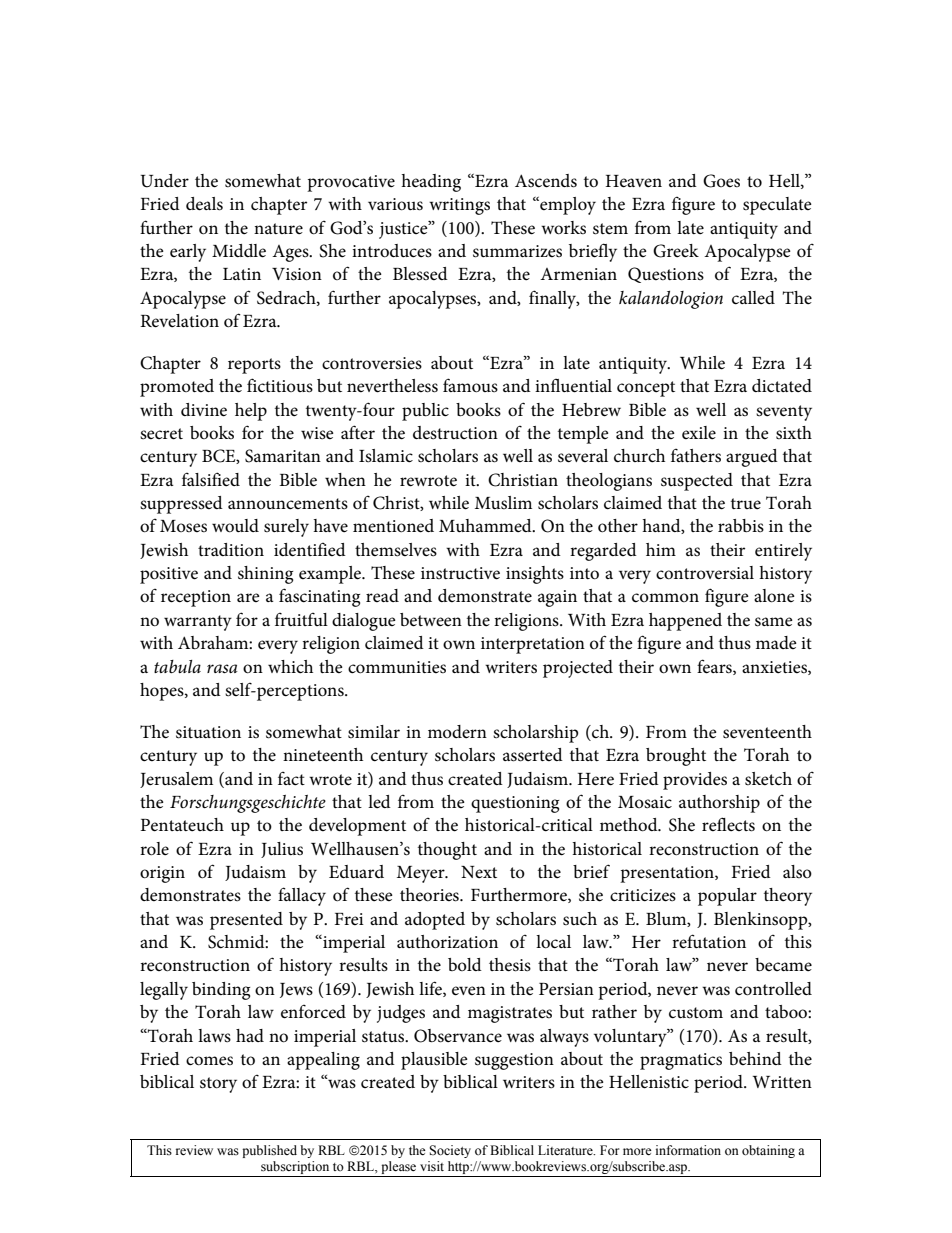 The image size is (952, 1233). What do you see at coordinates (246, 921) in the screenshot?
I see `presented` at bounding box center [246, 921].
